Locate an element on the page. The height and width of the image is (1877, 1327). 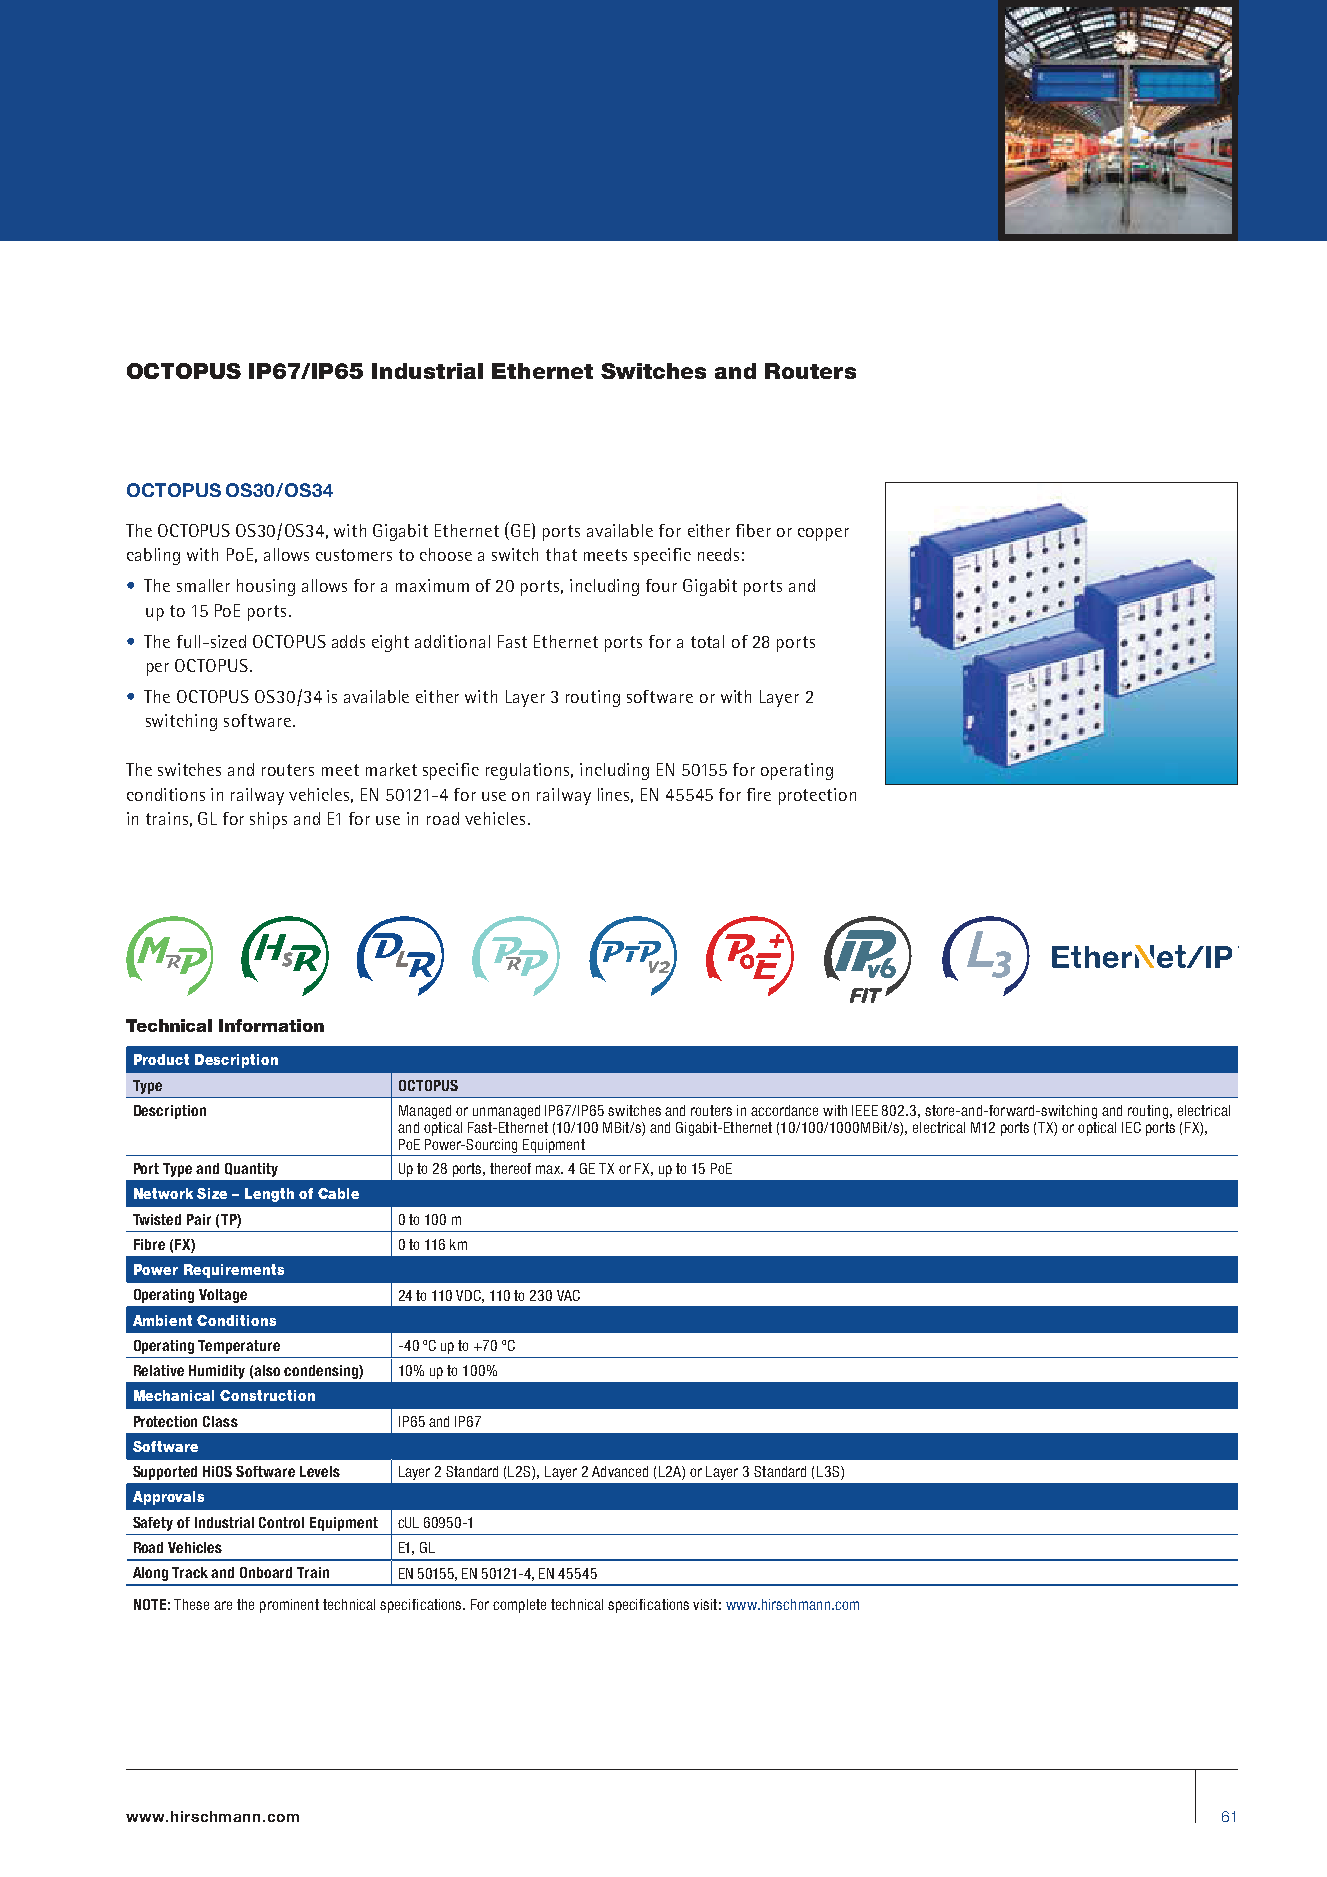
Temperature is located at coordinates (239, 1347).
